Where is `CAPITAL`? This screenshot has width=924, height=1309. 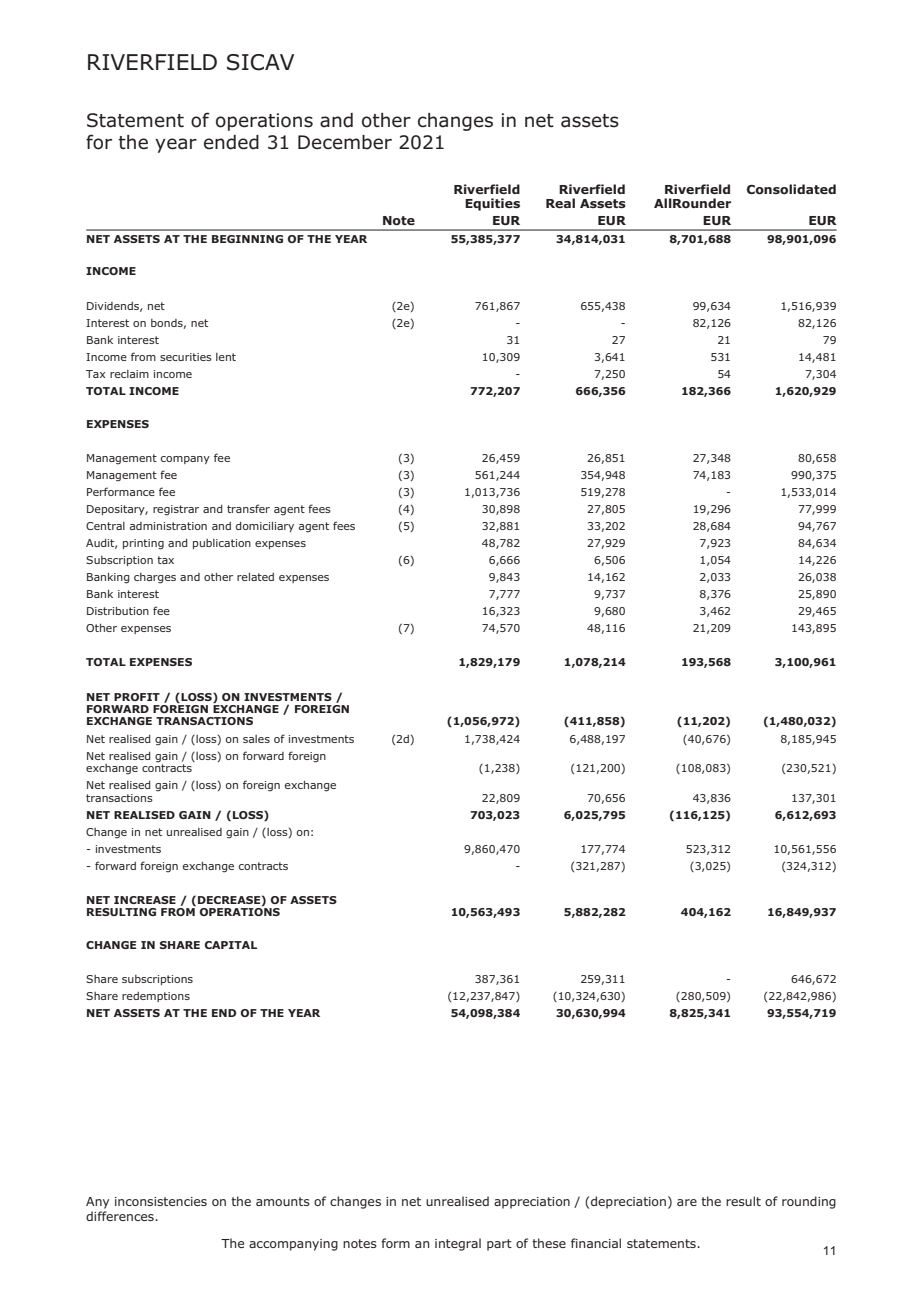 CAPITAL is located at coordinates (231, 945).
